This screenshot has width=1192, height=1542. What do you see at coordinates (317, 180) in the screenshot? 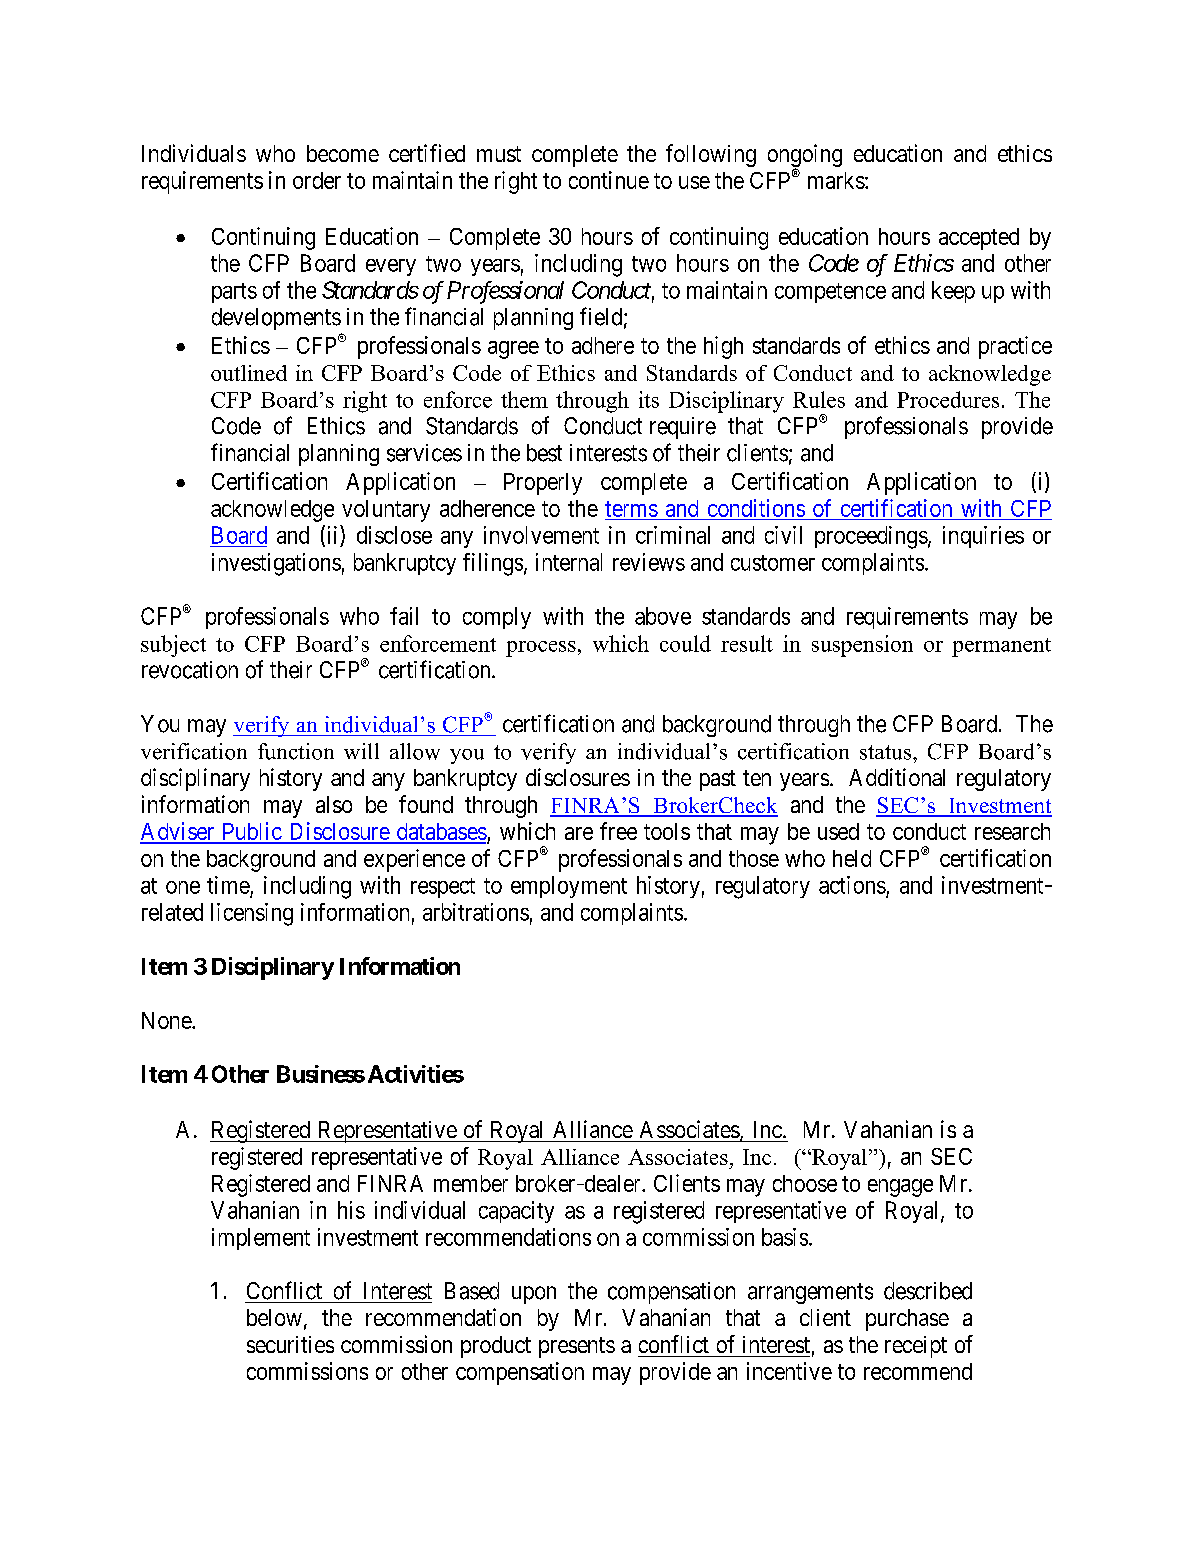
I see `order` at bounding box center [317, 180].
